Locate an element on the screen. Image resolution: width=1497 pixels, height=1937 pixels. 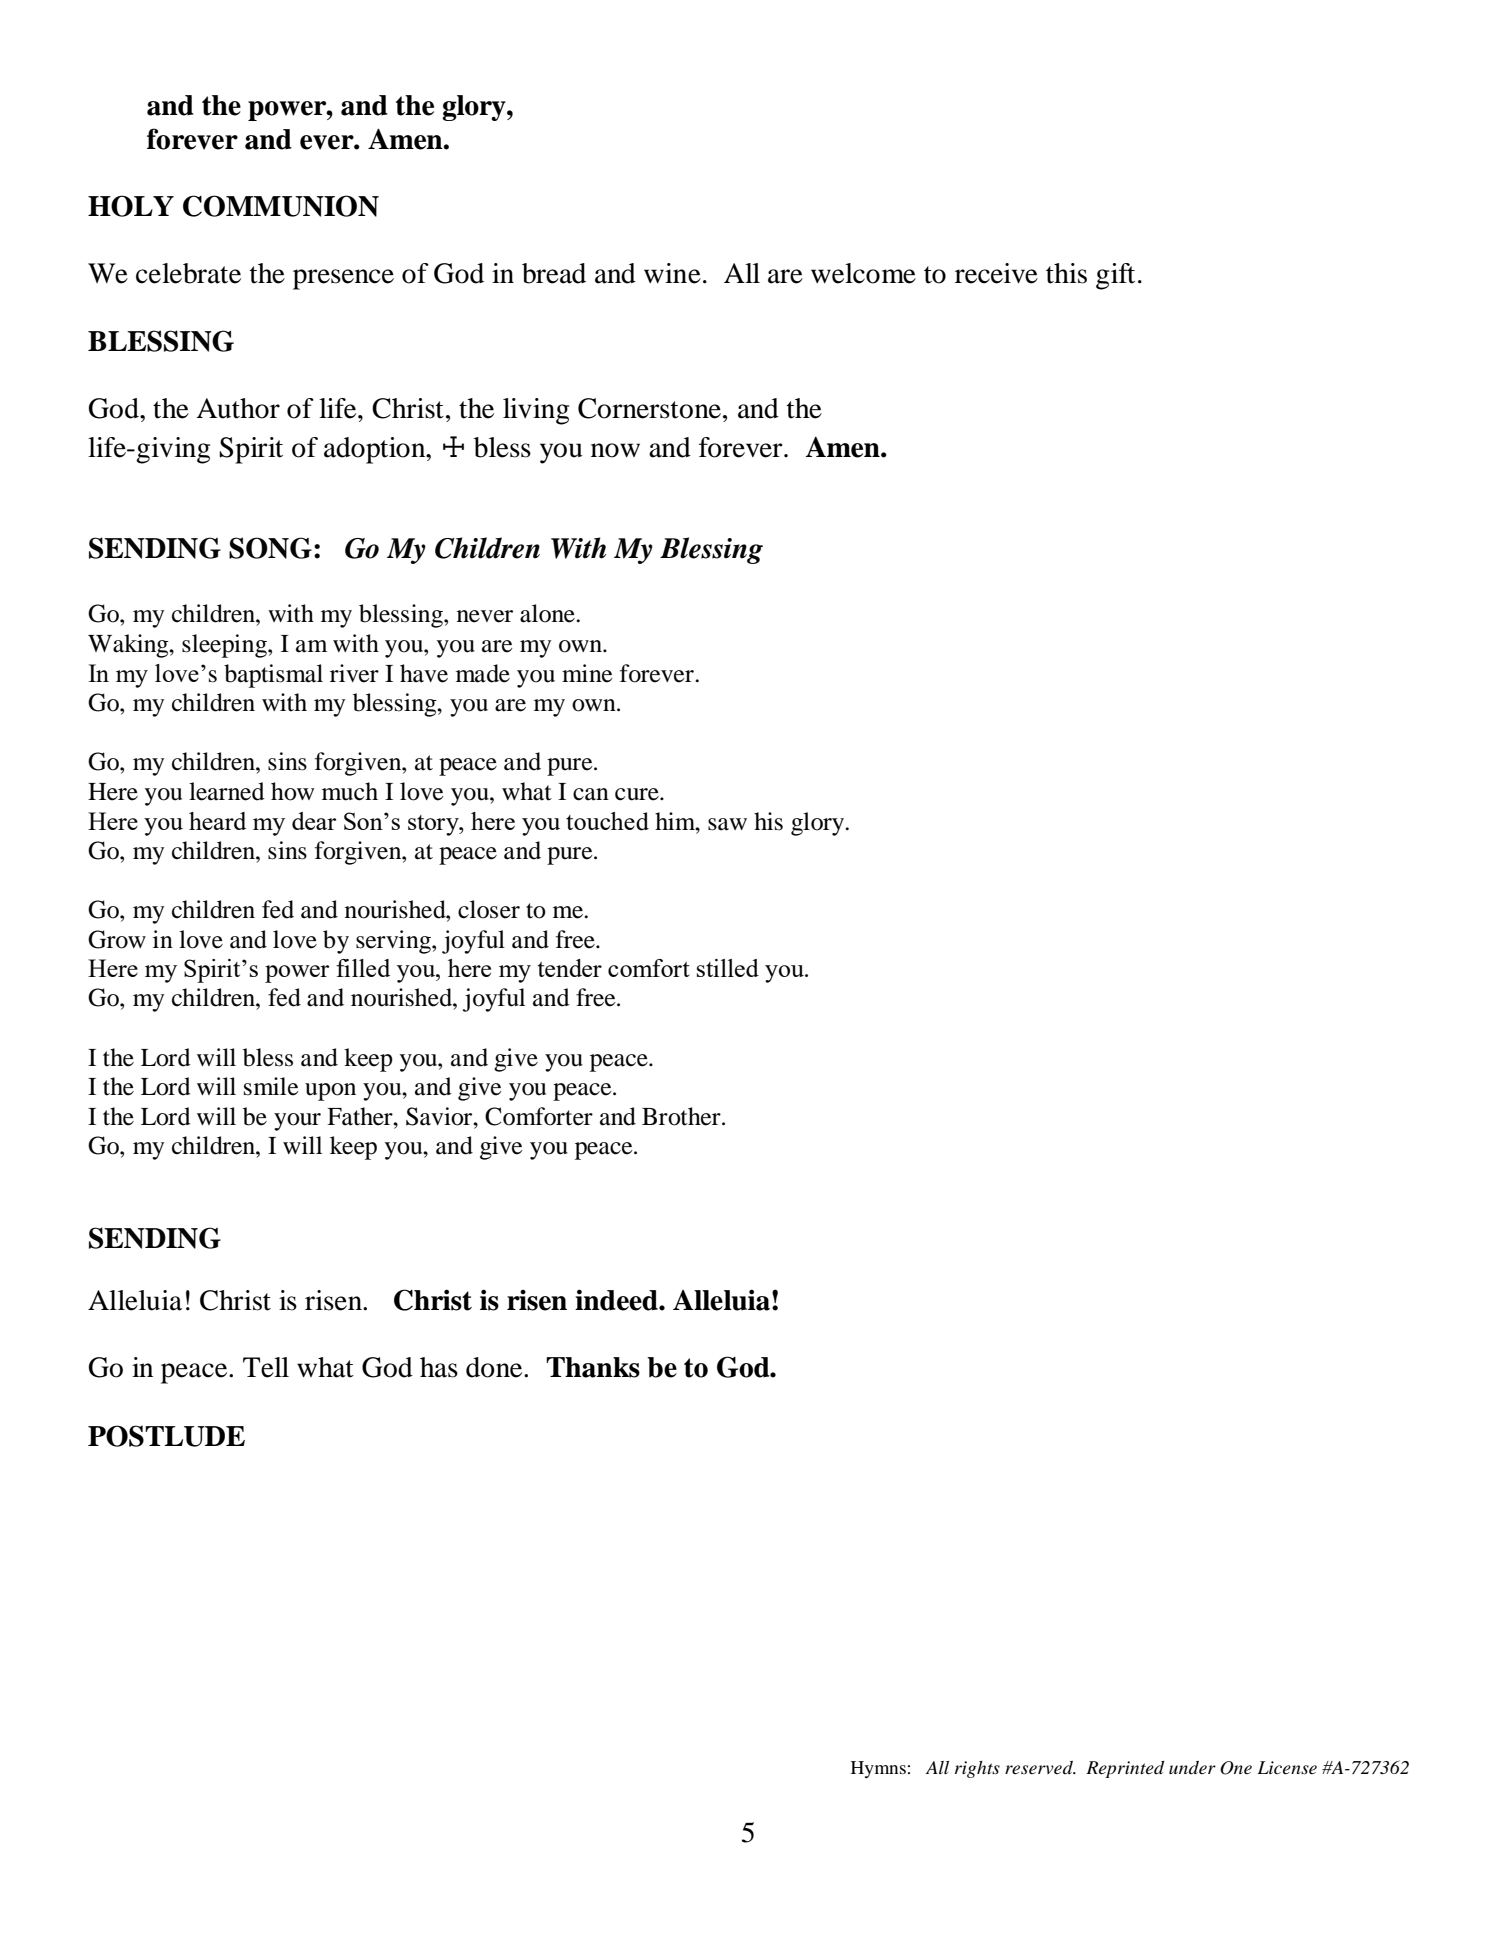
stilled is located at coordinates (728, 968).
